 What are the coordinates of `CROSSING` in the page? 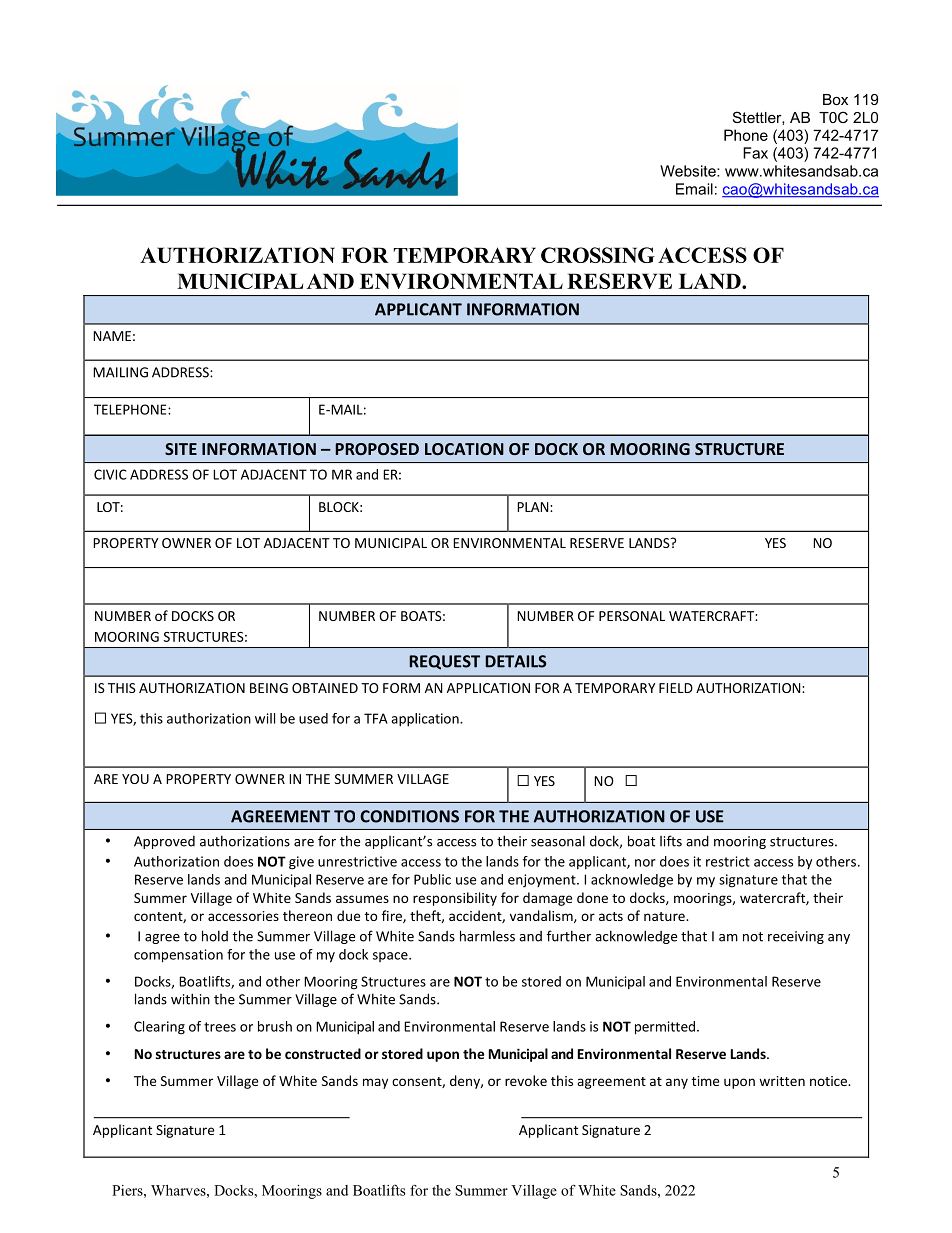 It's located at (598, 255).
